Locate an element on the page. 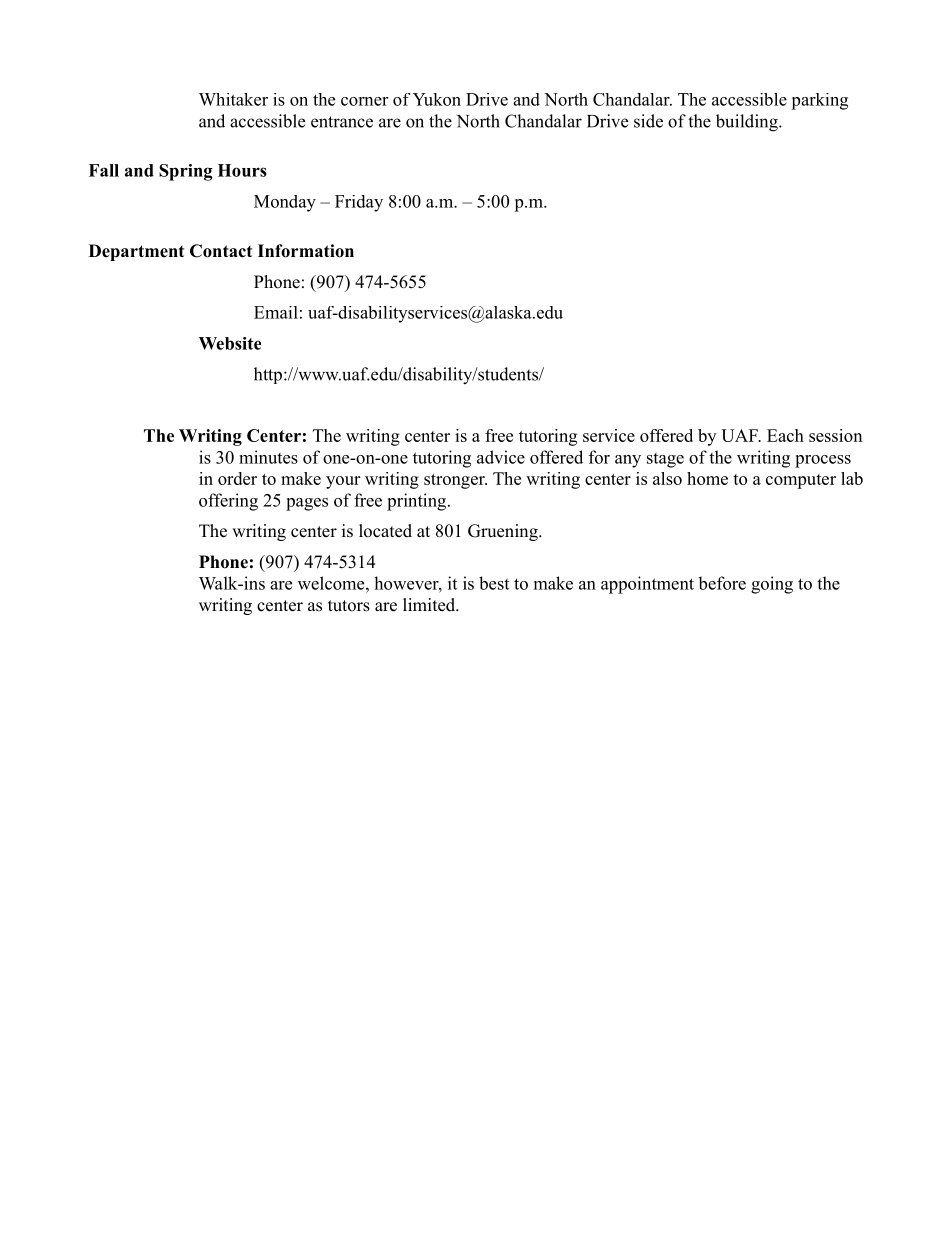  building is located at coordinates (748, 123).
